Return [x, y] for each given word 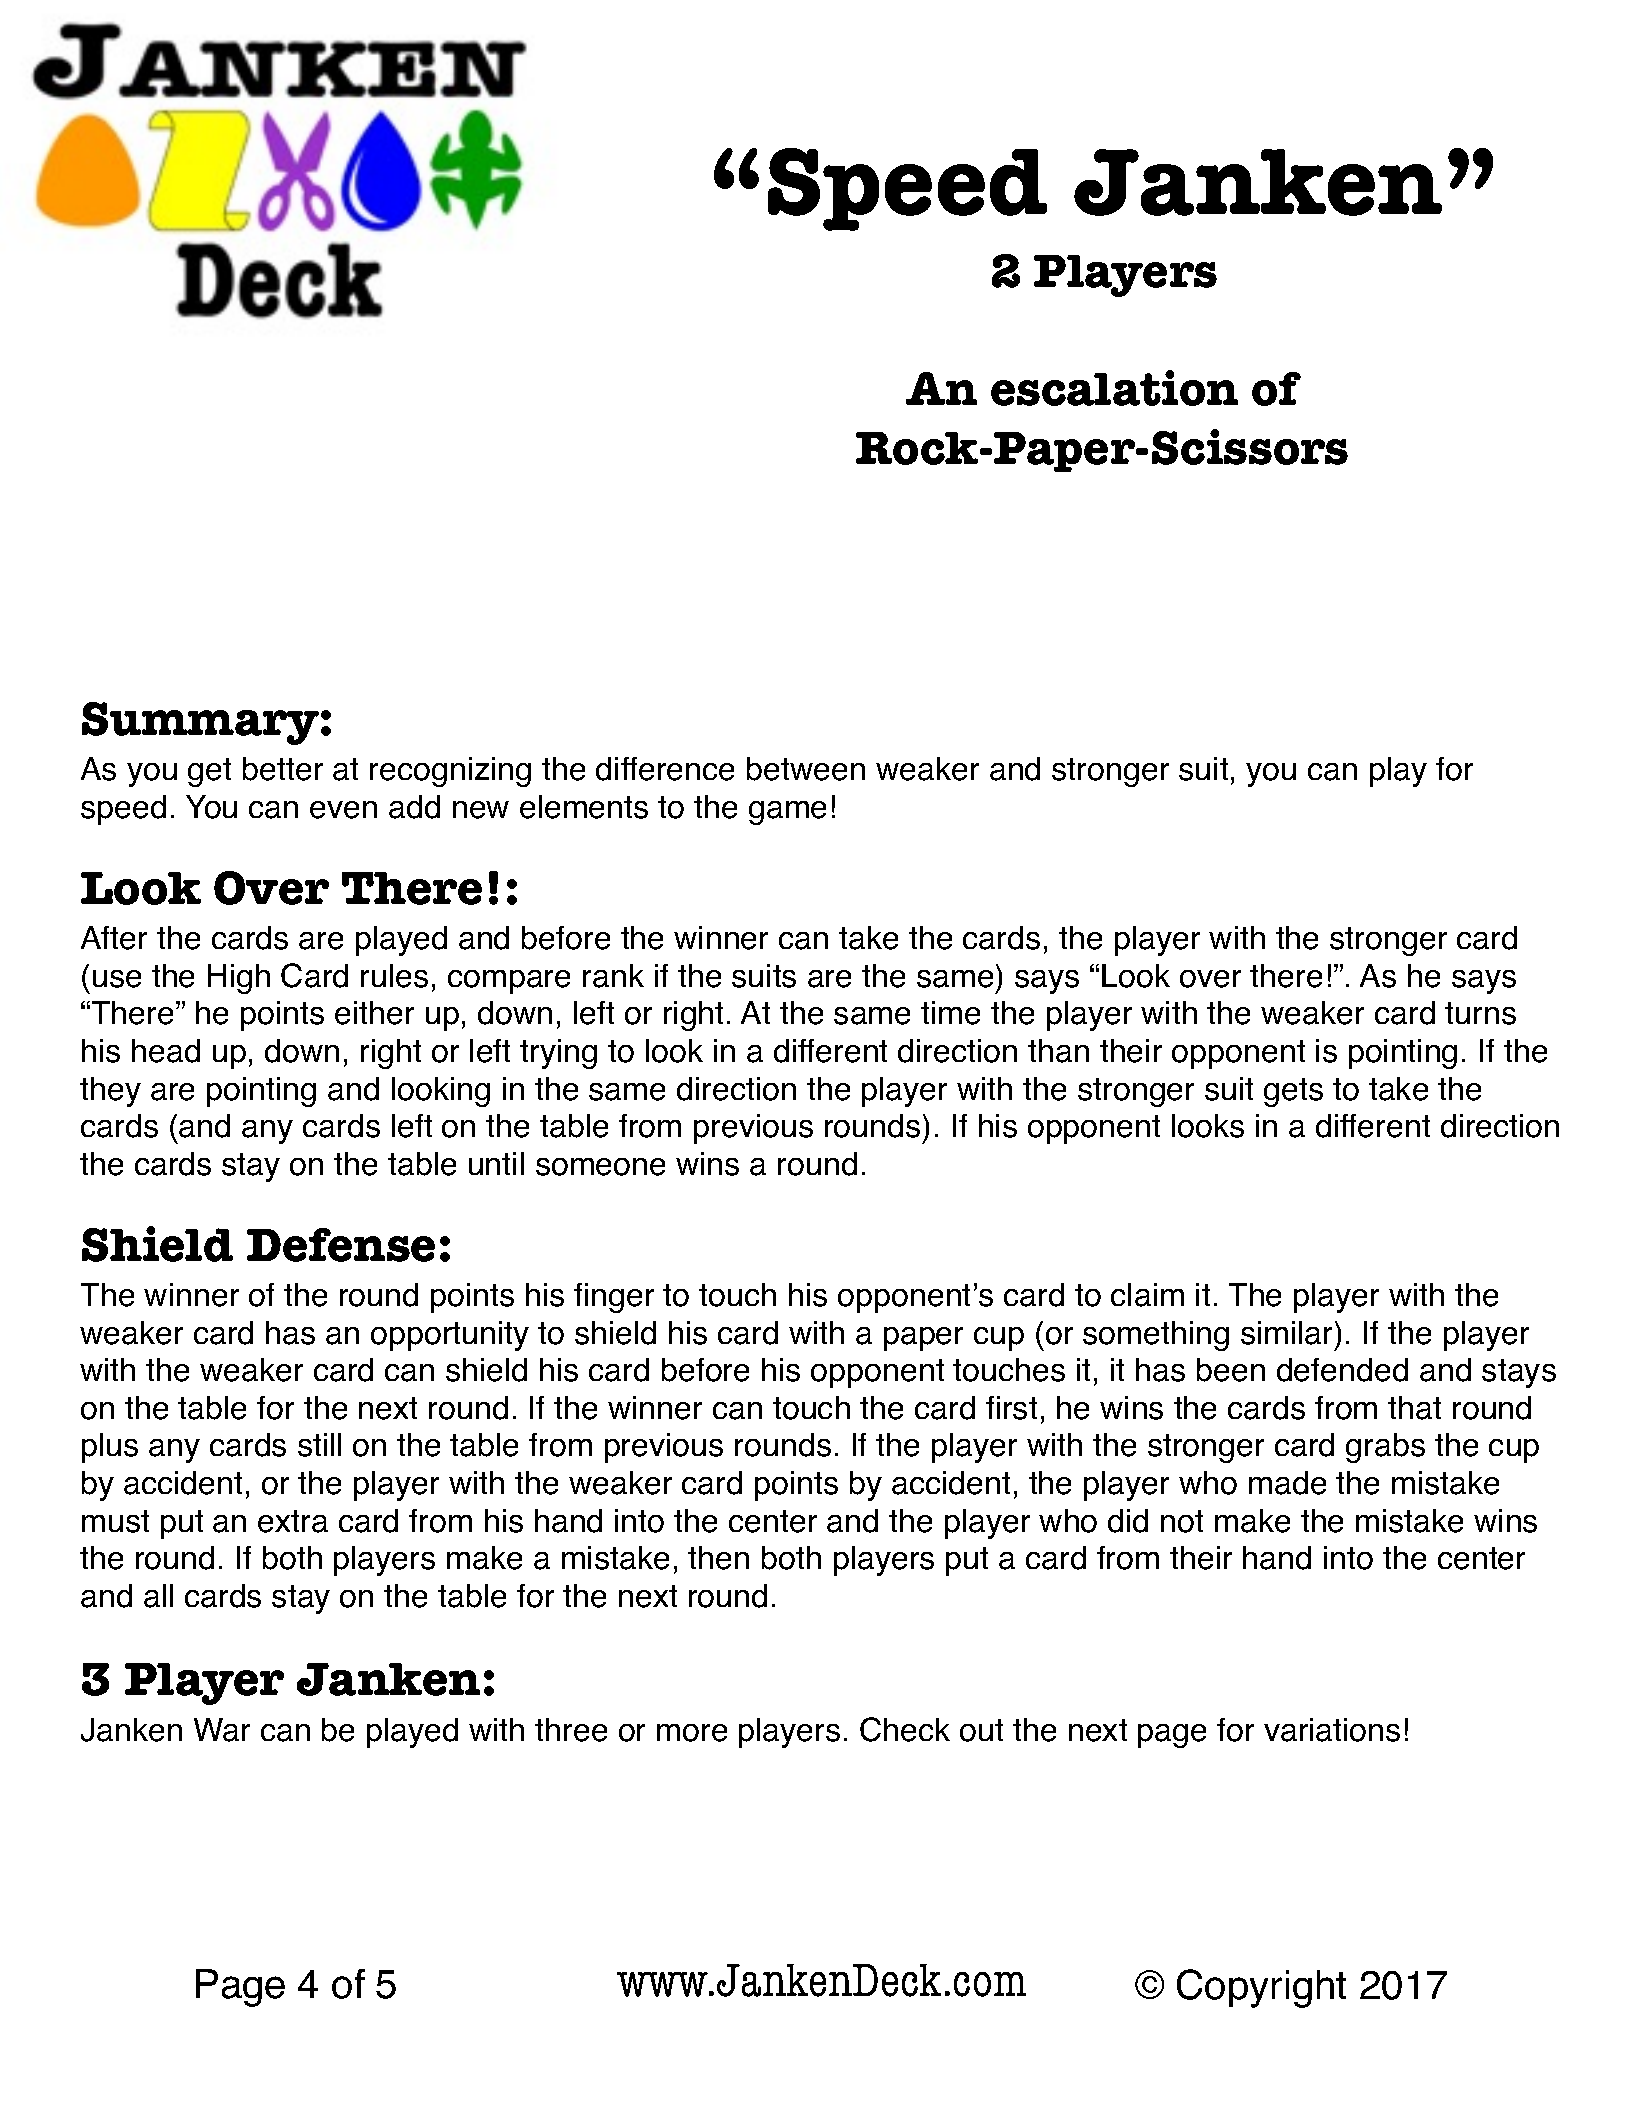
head [166, 1051]
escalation [1114, 388]
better [283, 769]
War [222, 1730]
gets [1293, 1092]
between [806, 769]
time [950, 1013]
